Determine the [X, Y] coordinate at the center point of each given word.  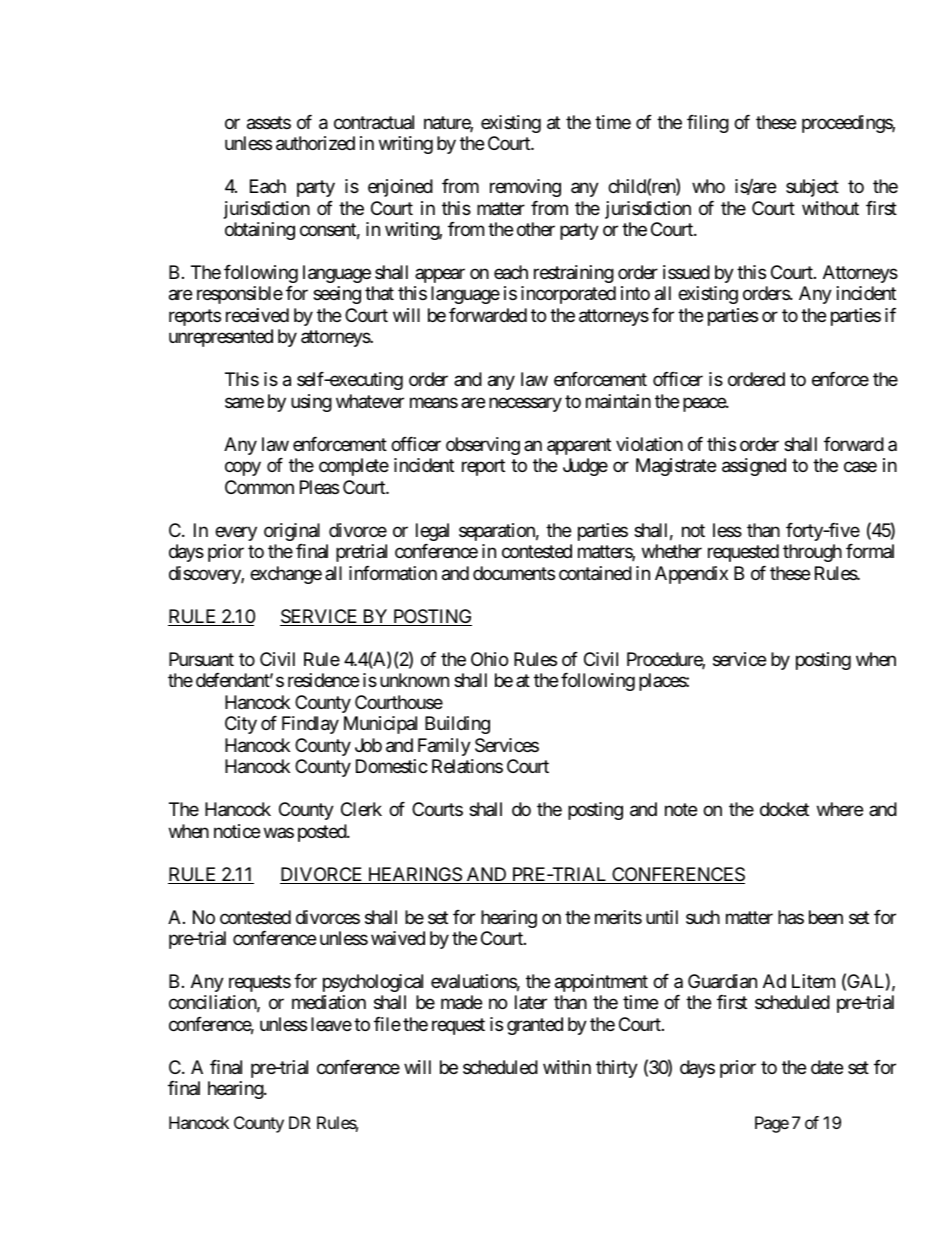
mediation [329, 1002]
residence [323, 680]
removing [525, 188]
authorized [315, 143]
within [567, 1067]
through [812, 553]
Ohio [489, 659]
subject [812, 188]
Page [772, 1124]
